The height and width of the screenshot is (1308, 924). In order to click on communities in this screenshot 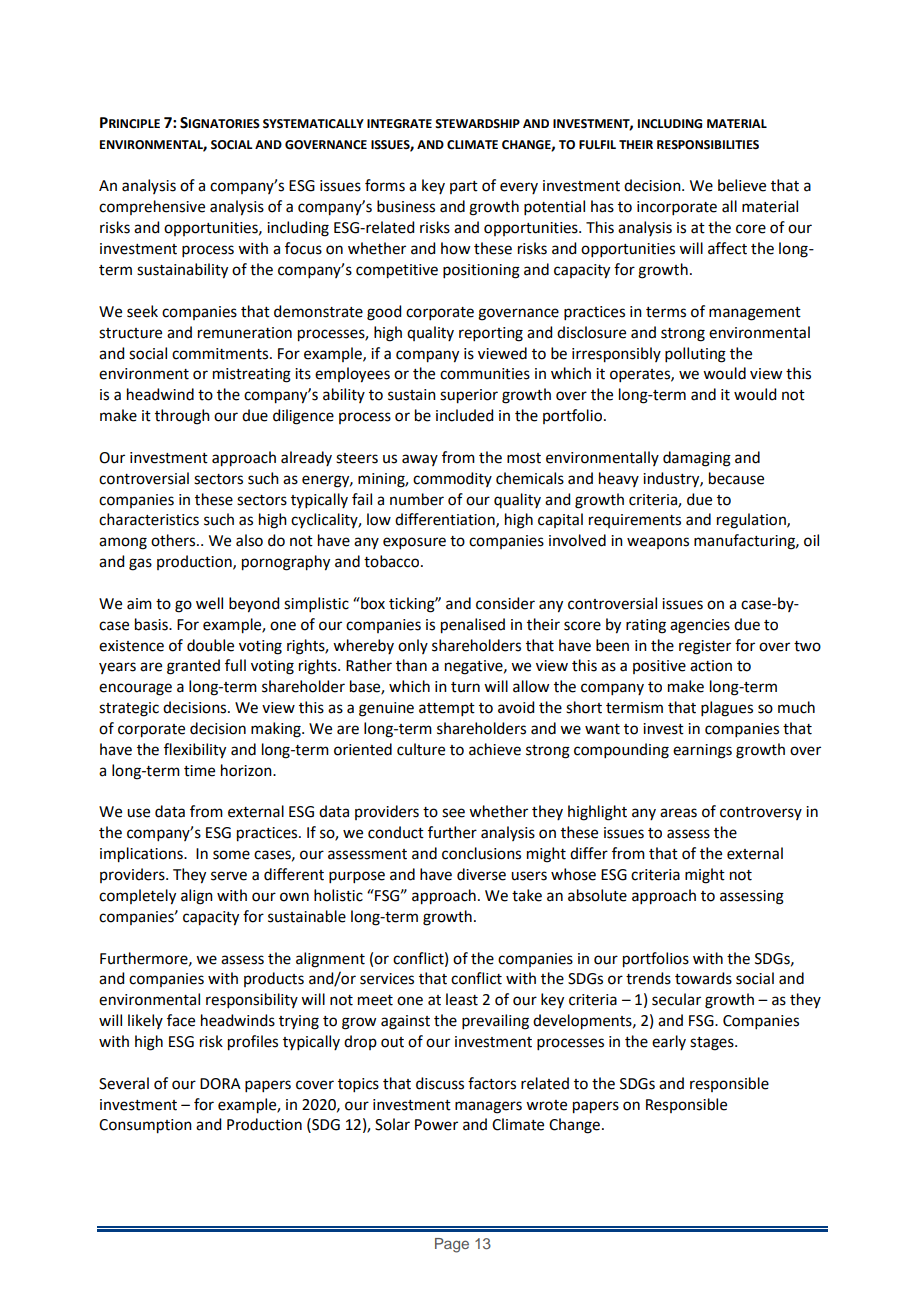, I will do `click(485, 374)`.
